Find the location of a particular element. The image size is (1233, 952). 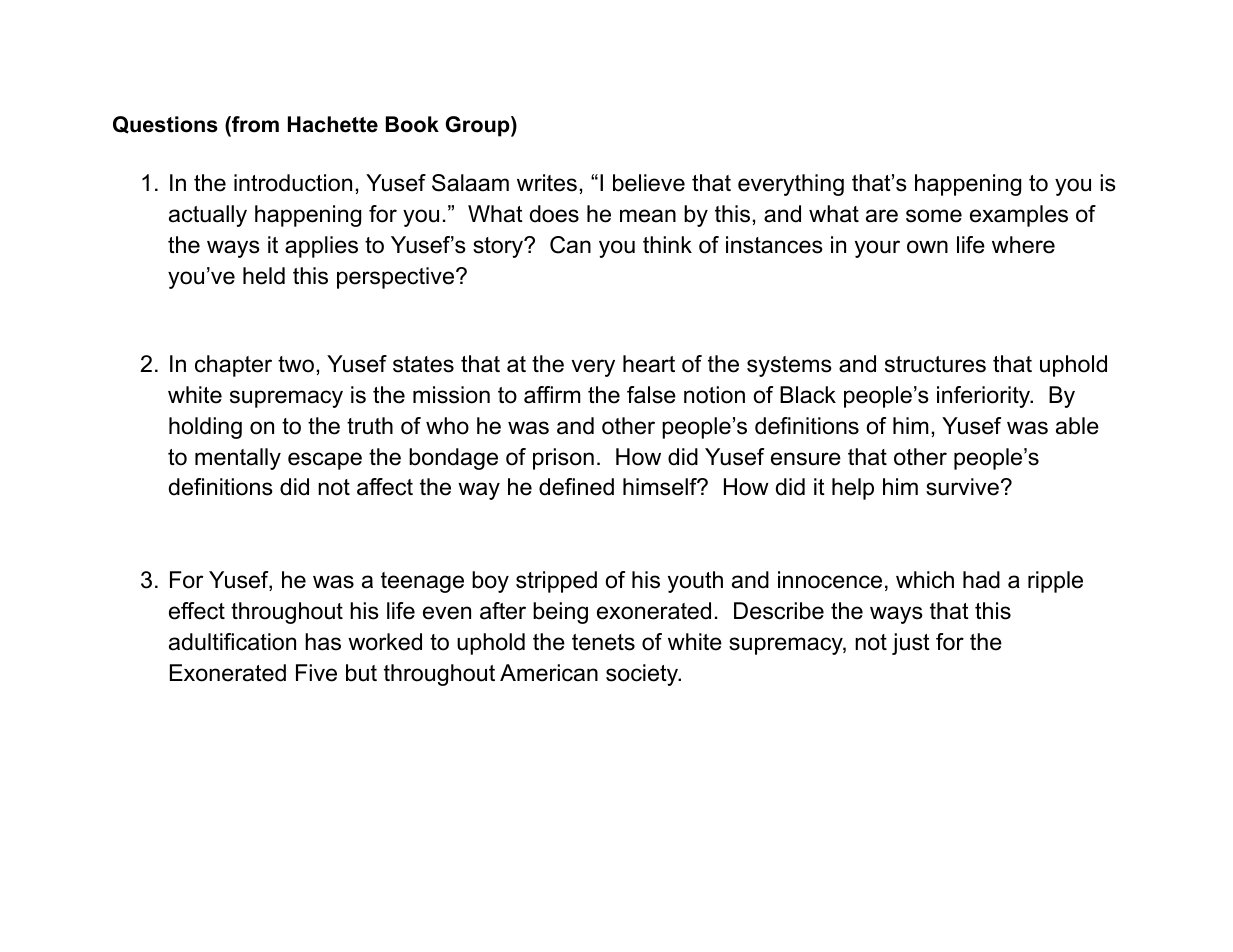

false is located at coordinates (651, 395).
